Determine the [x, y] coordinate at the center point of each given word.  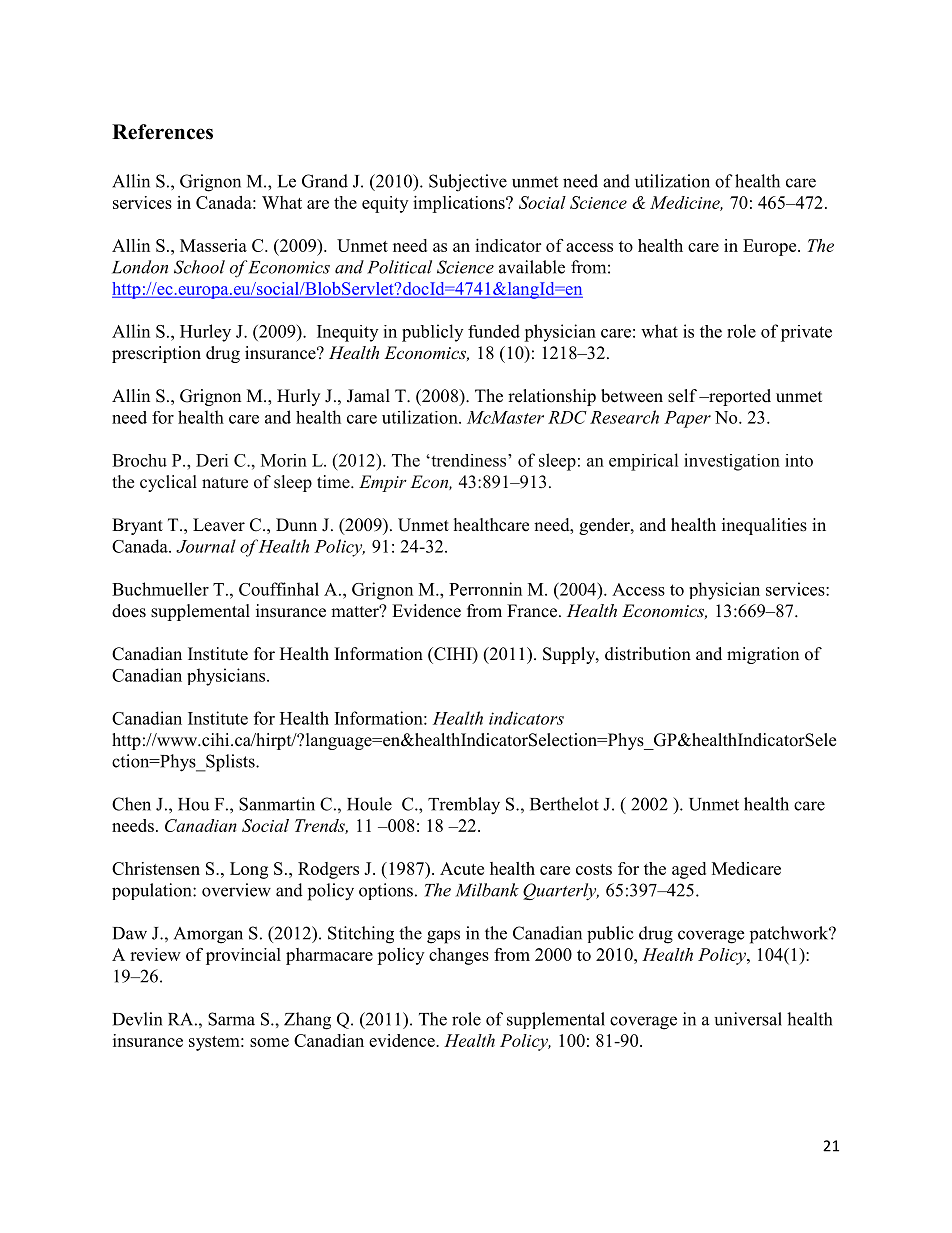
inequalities [764, 526]
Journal [206, 546]
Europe [771, 247]
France [533, 611]
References [162, 132]
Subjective [468, 183]
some [269, 1042]
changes [459, 956]
